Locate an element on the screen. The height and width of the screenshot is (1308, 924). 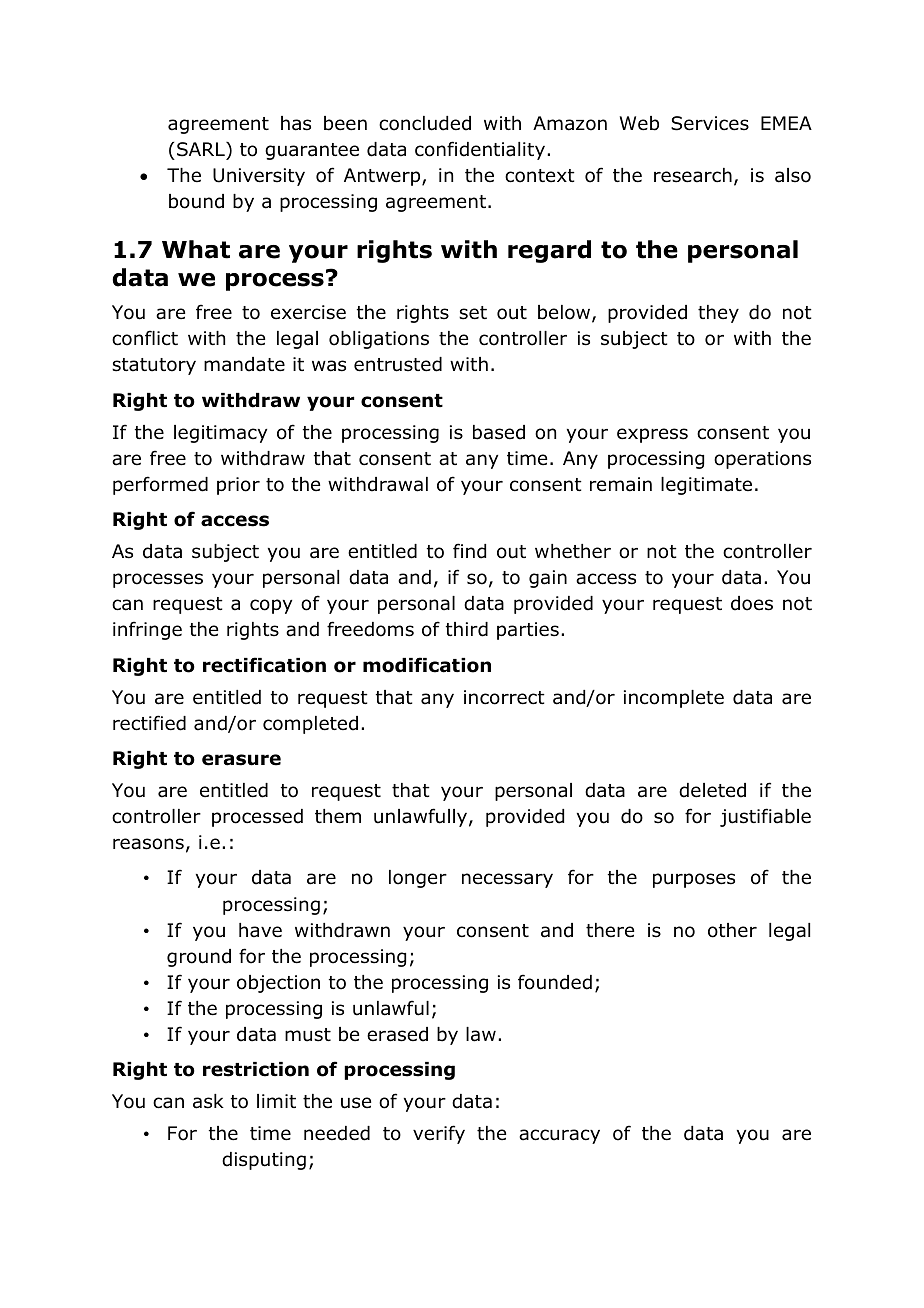
express is located at coordinates (652, 435).
